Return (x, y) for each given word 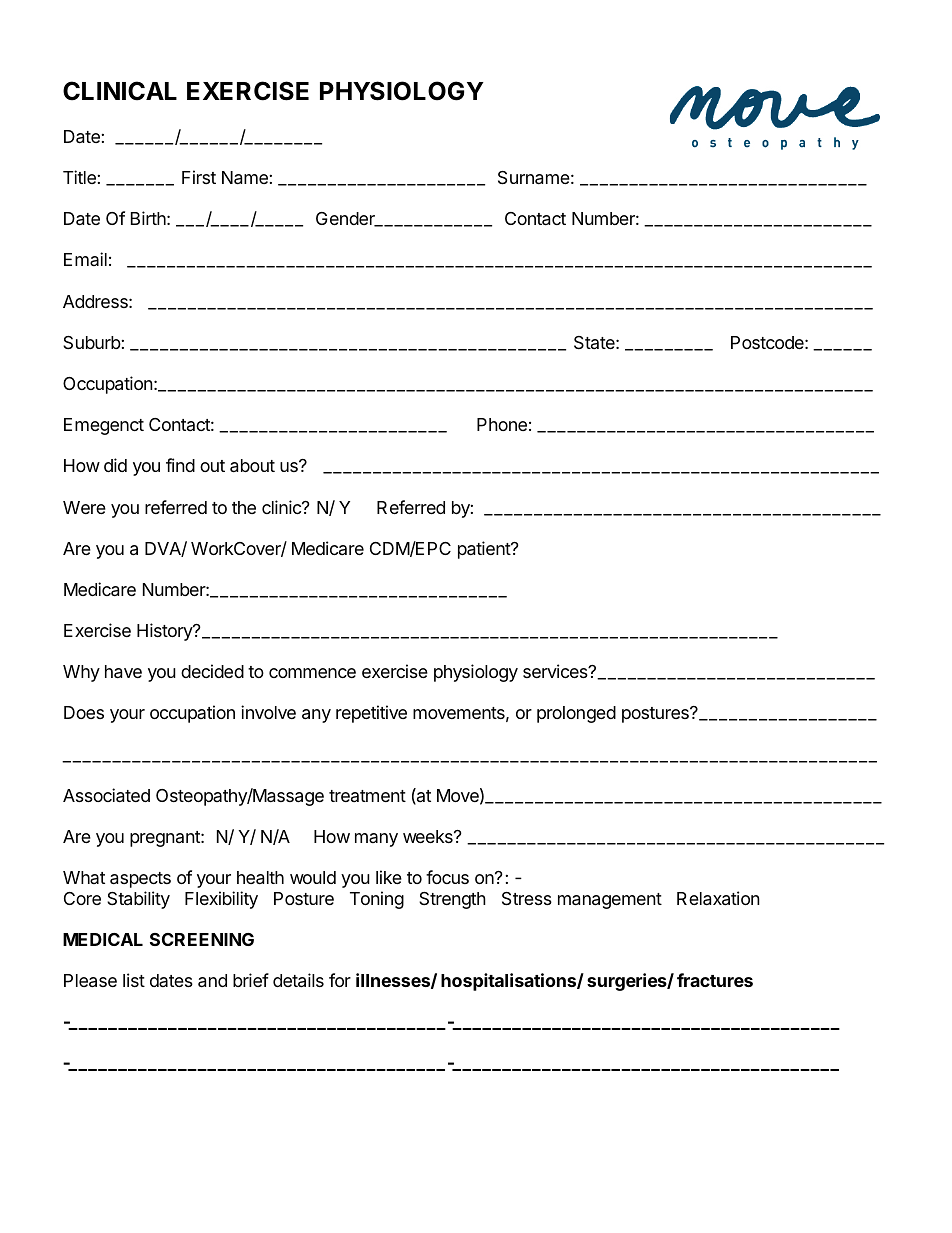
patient (485, 550)
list (134, 980)
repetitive (371, 714)
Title (80, 177)
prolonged (576, 714)
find (180, 465)
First (199, 177)
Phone (502, 424)
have (123, 672)
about (252, 466)
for (340, 980)
